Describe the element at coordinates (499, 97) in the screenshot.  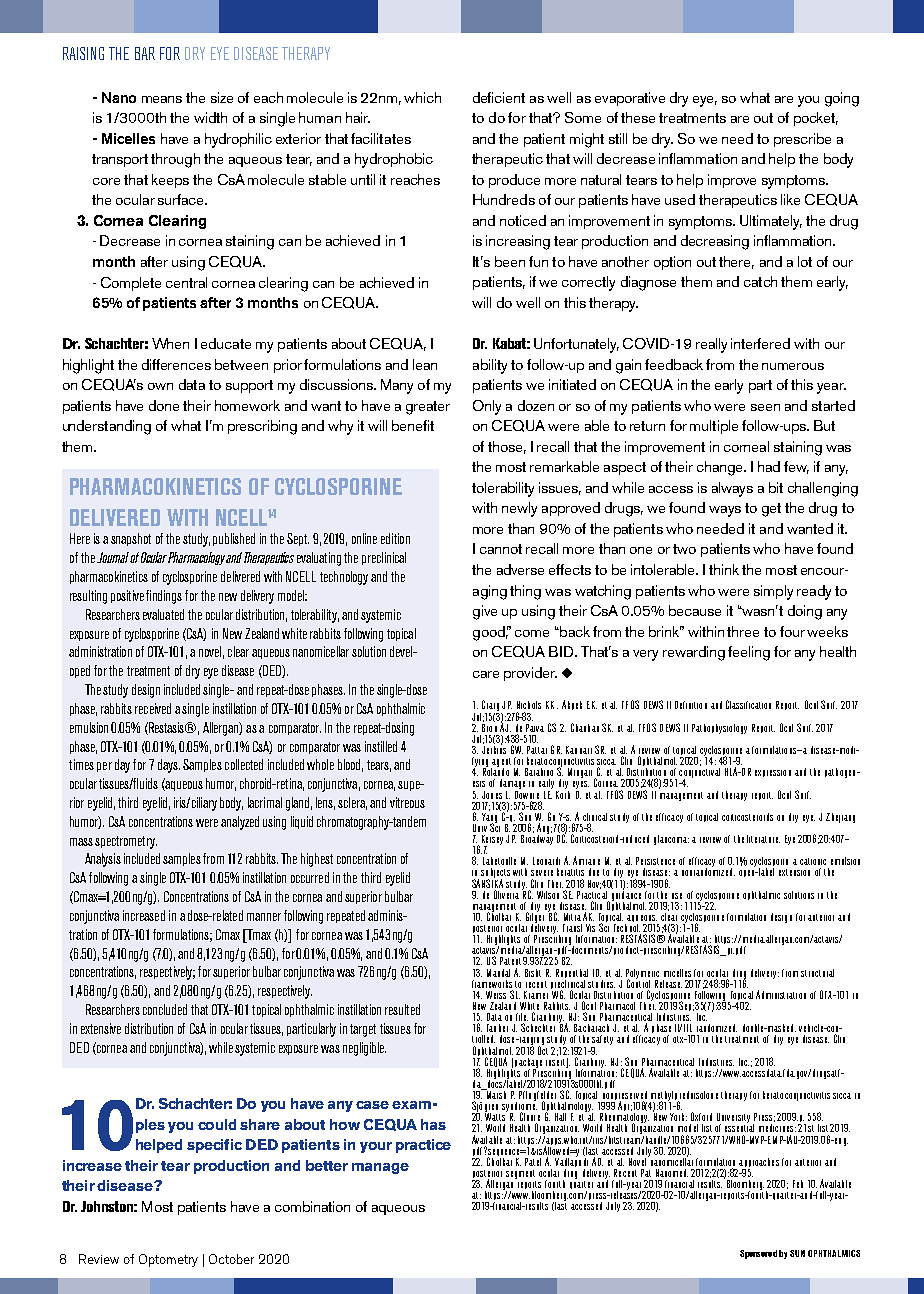
I see `deficient` at that location.
